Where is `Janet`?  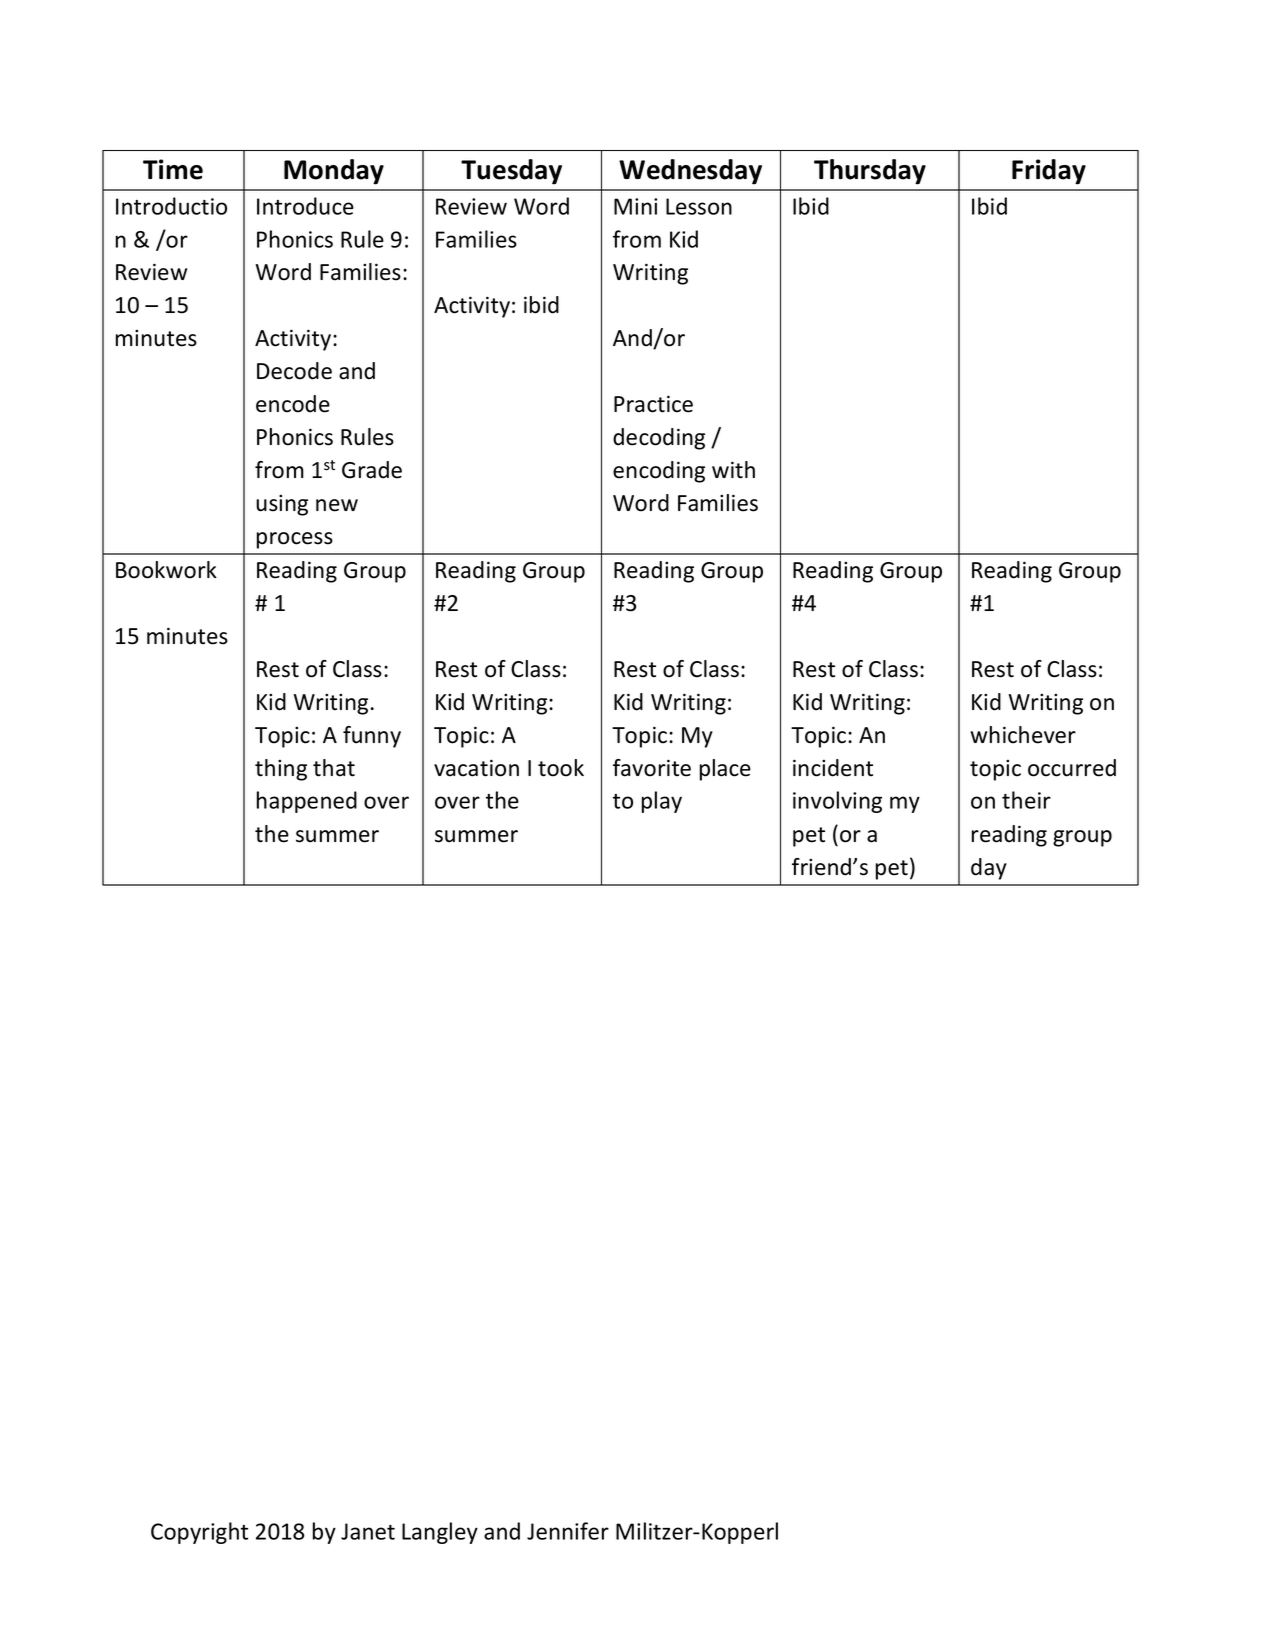
Janet is located at coordinates (368, 1531).
